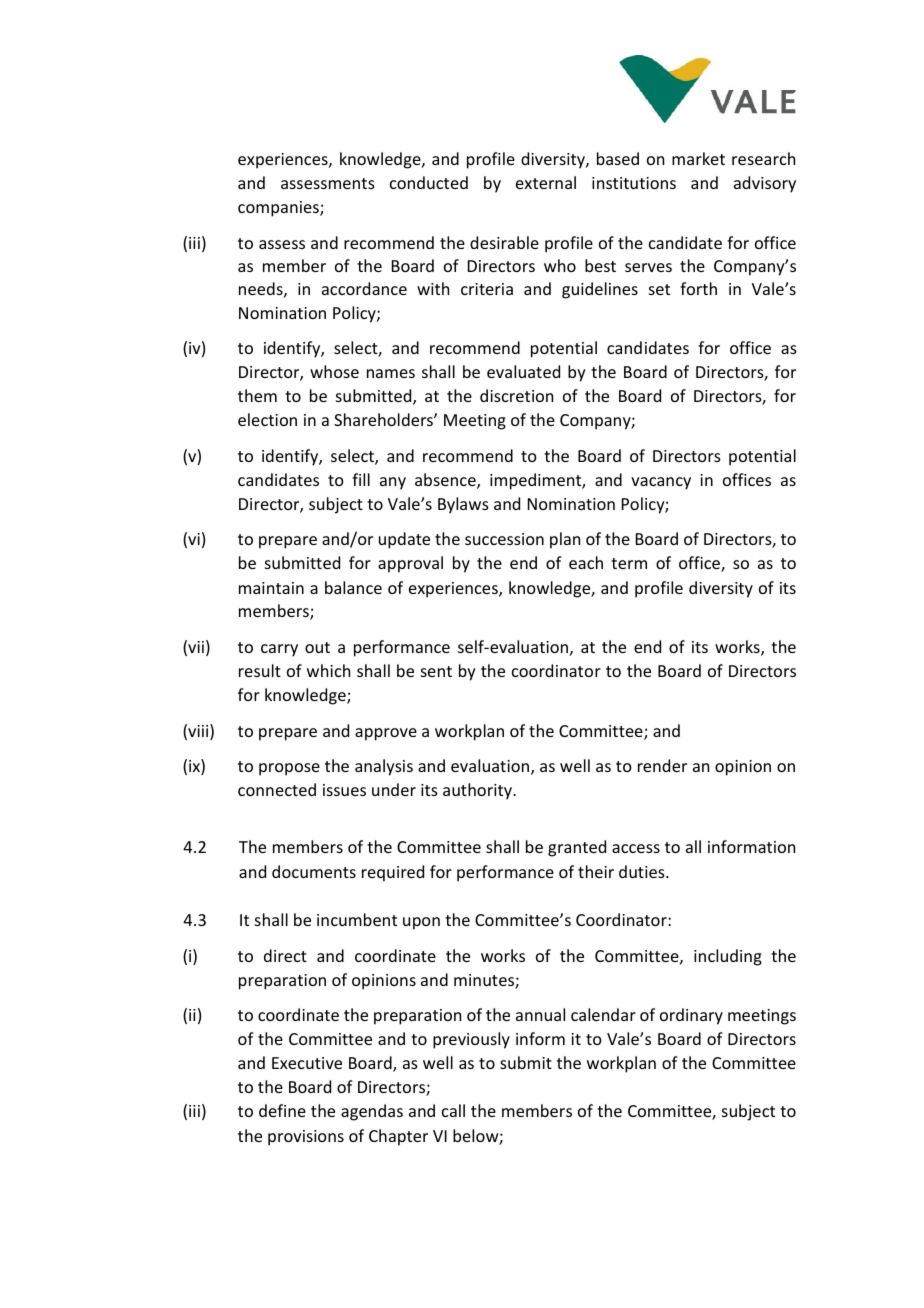 The height and width of the document is (1308, 924). Describe the element at coordinates (643, 871) in the document. I see `duties` at that location.
